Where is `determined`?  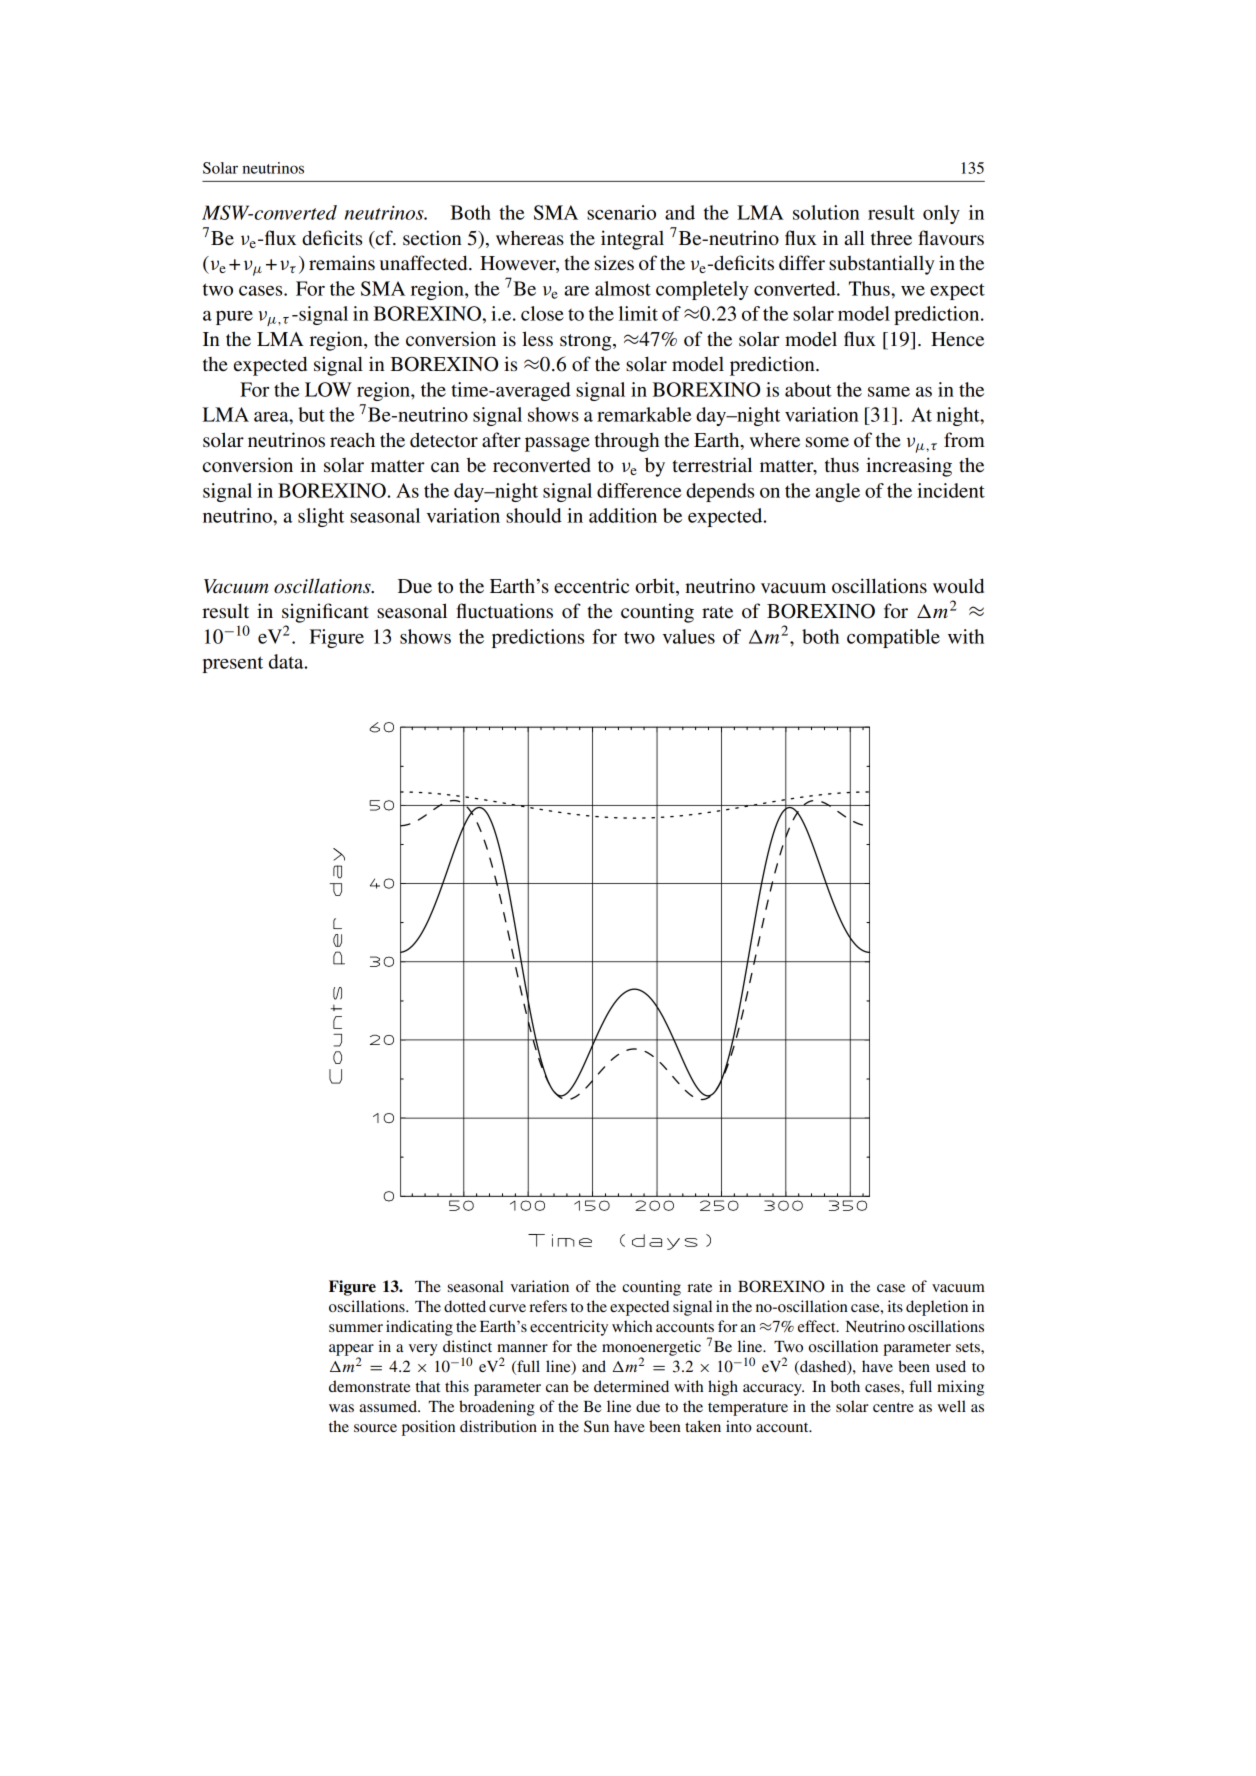 determined is located at coordinates (631, 1386).
